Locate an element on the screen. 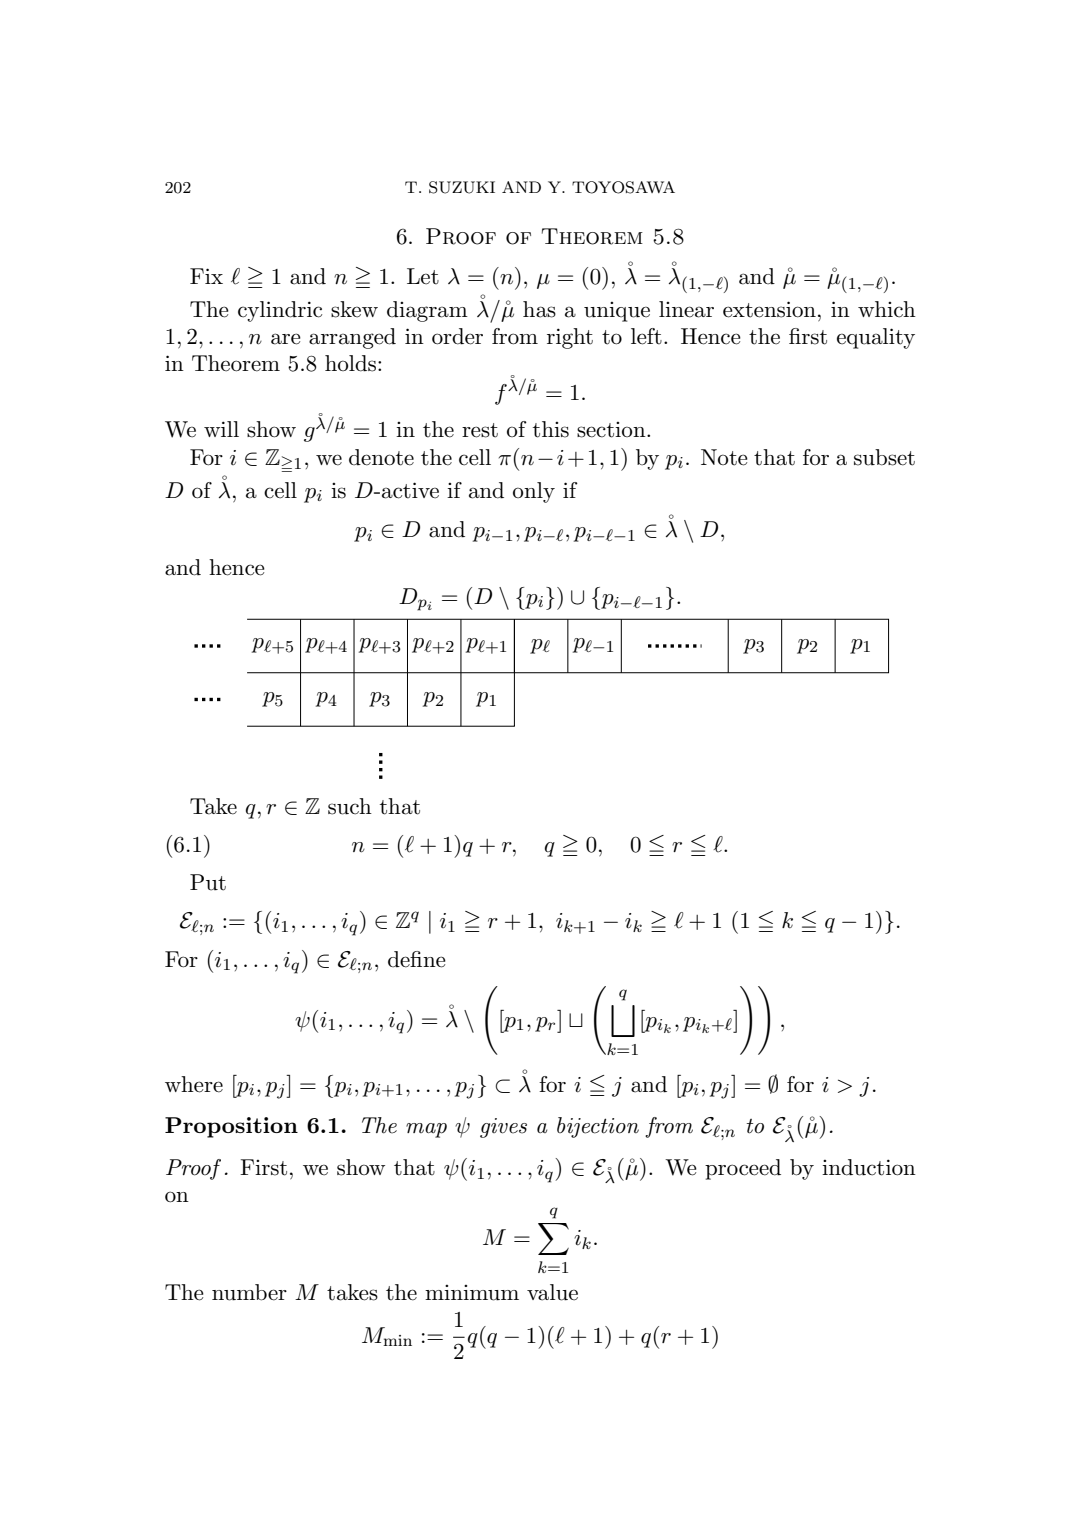 Image resolution: width=1081 pixels, height=1527 pixels. value is located at coordinates (552, 1292).
